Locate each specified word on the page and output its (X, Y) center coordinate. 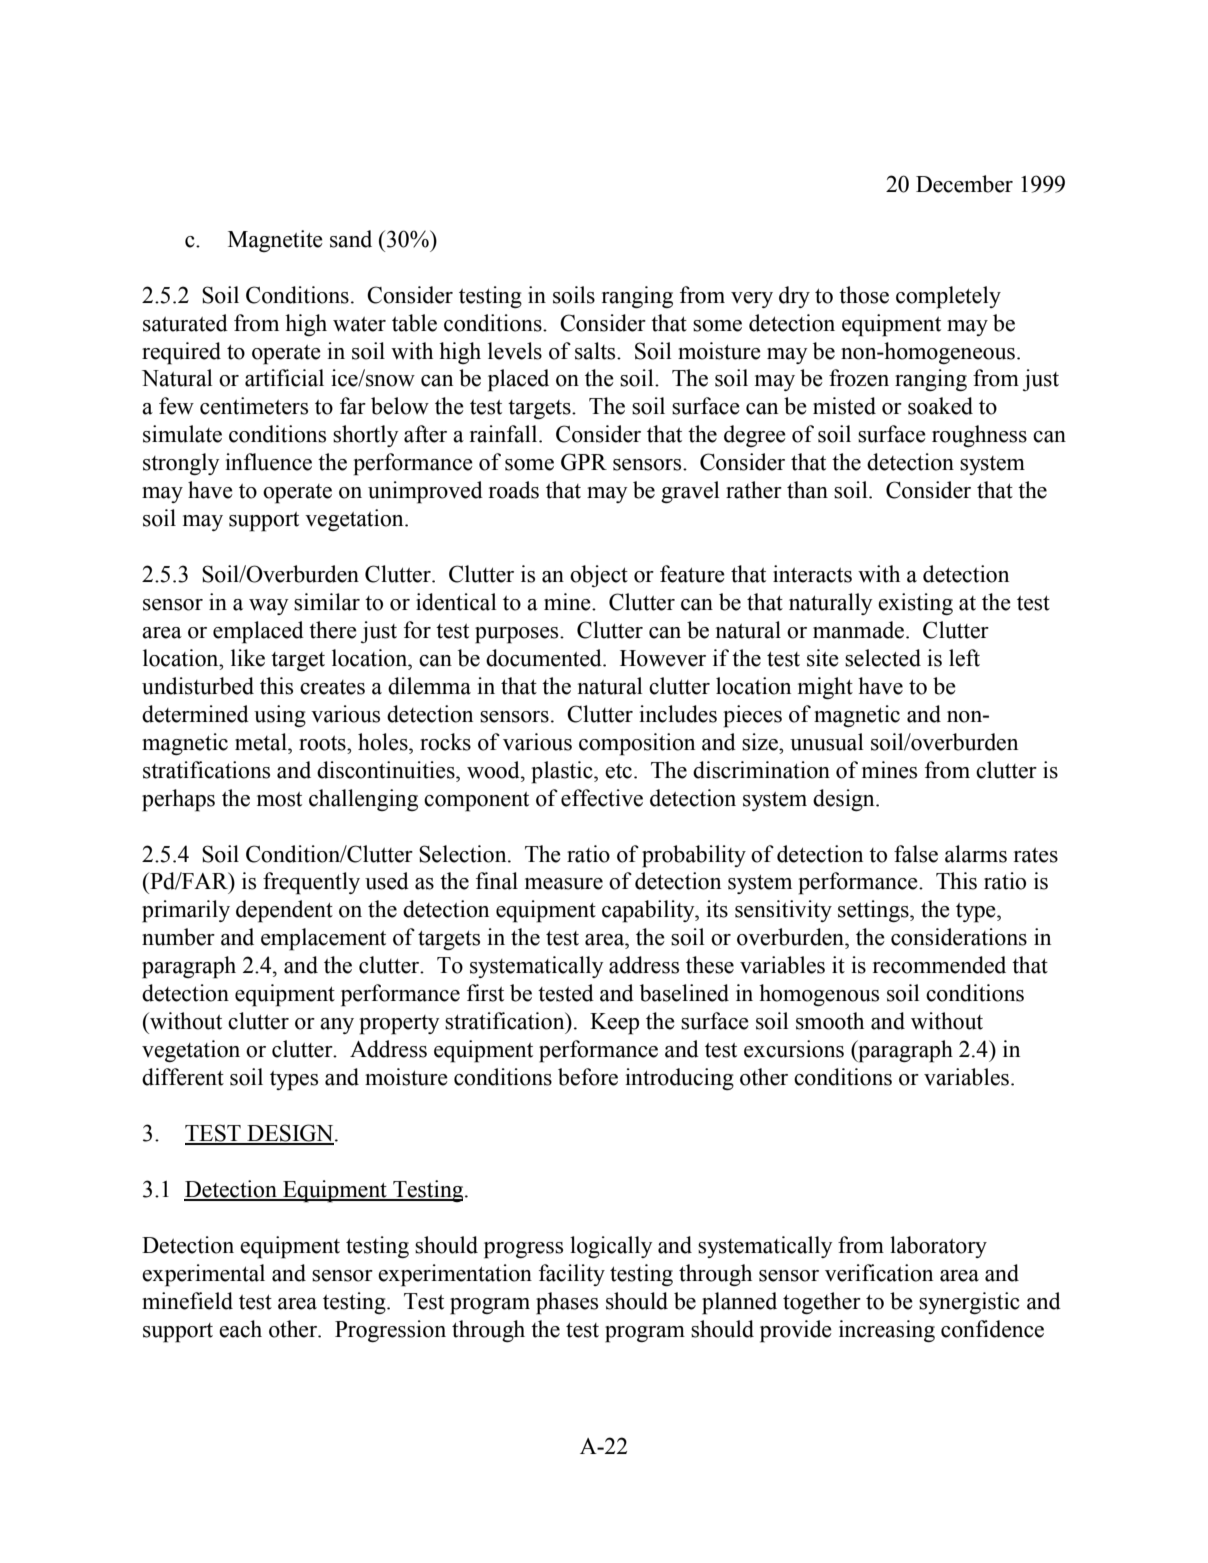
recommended (939, 965)
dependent (284, 911)
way (269, 607)
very (752, 300)
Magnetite (275, 241)
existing (915, 604)
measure (564, 884)
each (240, 1329)
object (599, 576)
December (964, 184)
